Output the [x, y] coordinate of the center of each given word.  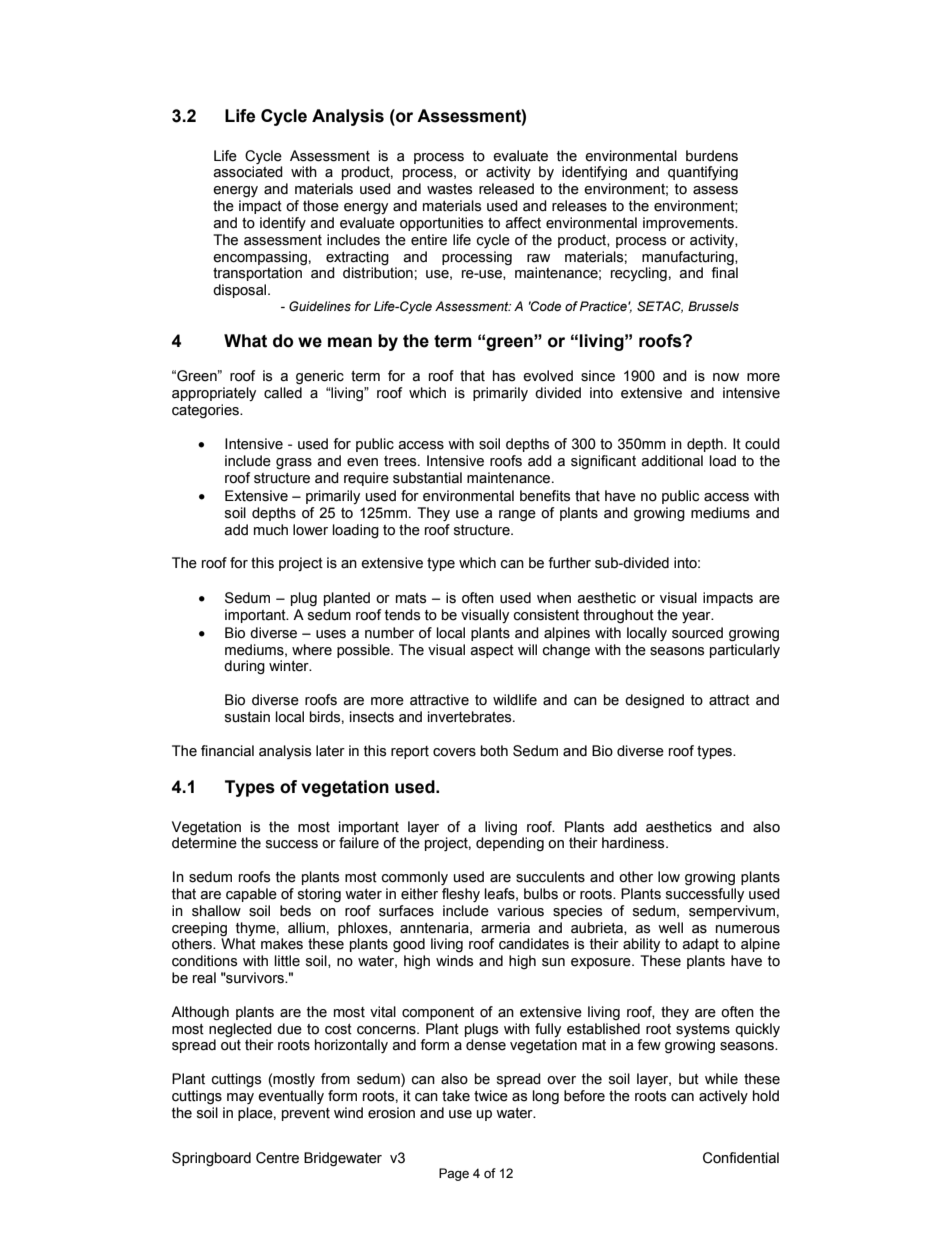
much [271, 530]
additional [672, 461]
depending [510, 843]
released [506, 189]
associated [248, 172]
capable [251, 895]
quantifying [703, 173]
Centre [277, 1158]
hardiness [634, 843]
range [517, 516]
